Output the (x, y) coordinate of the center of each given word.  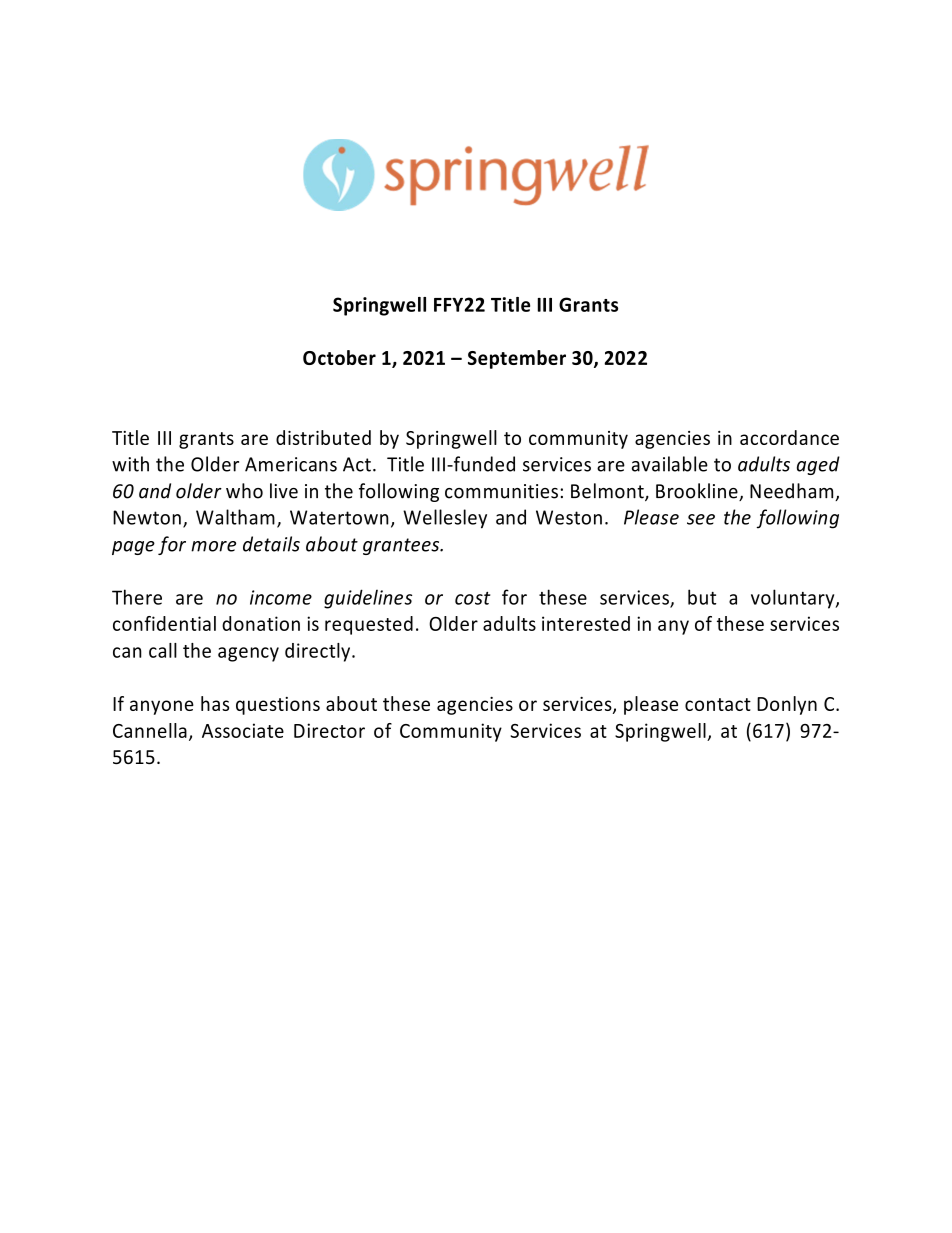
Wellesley (445, 519)
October (339, 357)
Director (329, 730)
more (213, 546)
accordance (789, 437)
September (517, 359)
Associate (243, 730)
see (701, 519)
